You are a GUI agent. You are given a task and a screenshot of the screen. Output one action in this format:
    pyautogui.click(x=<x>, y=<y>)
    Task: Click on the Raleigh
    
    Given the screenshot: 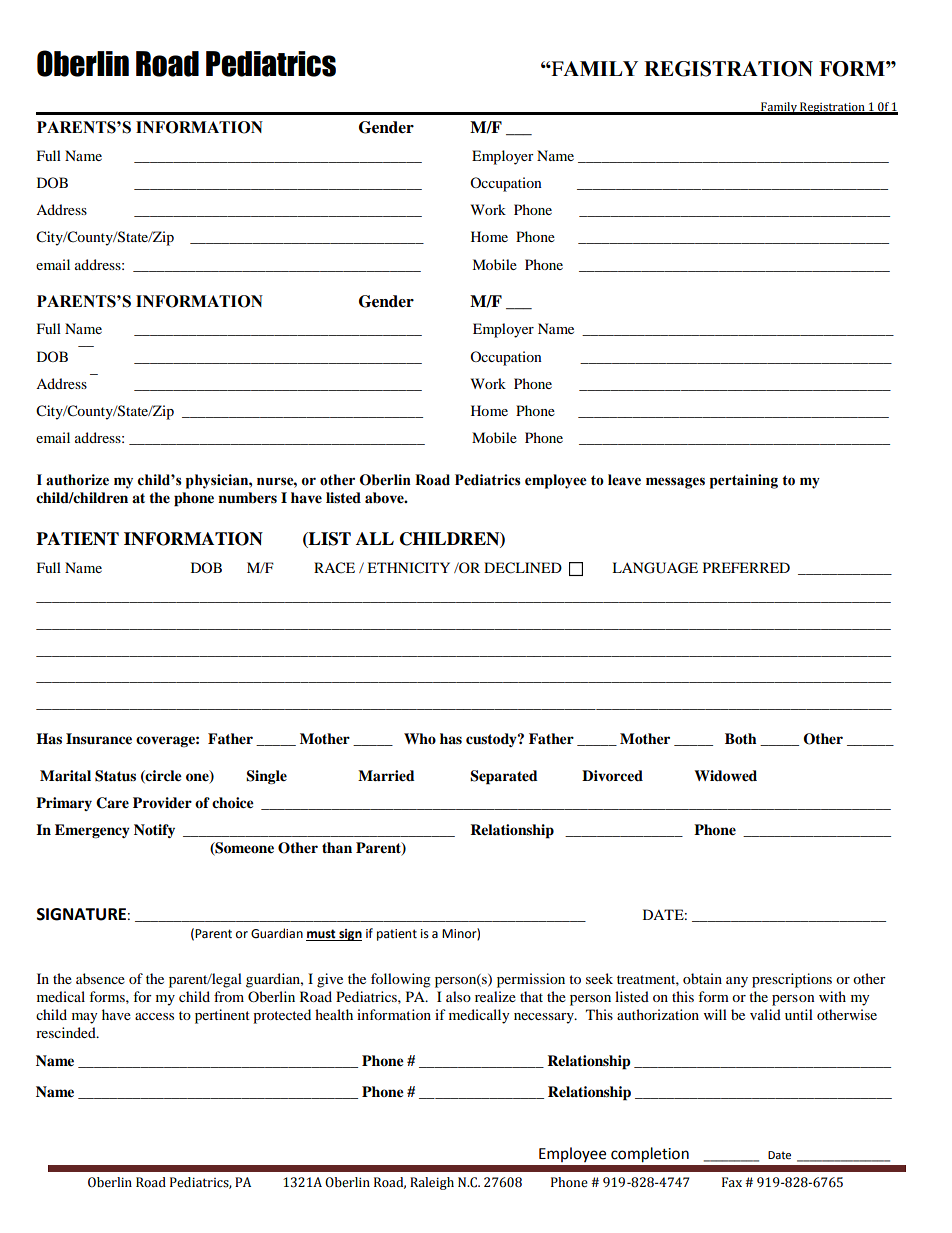 What is the action you would take?
    pyautogui.click(x=432, y=1183)
